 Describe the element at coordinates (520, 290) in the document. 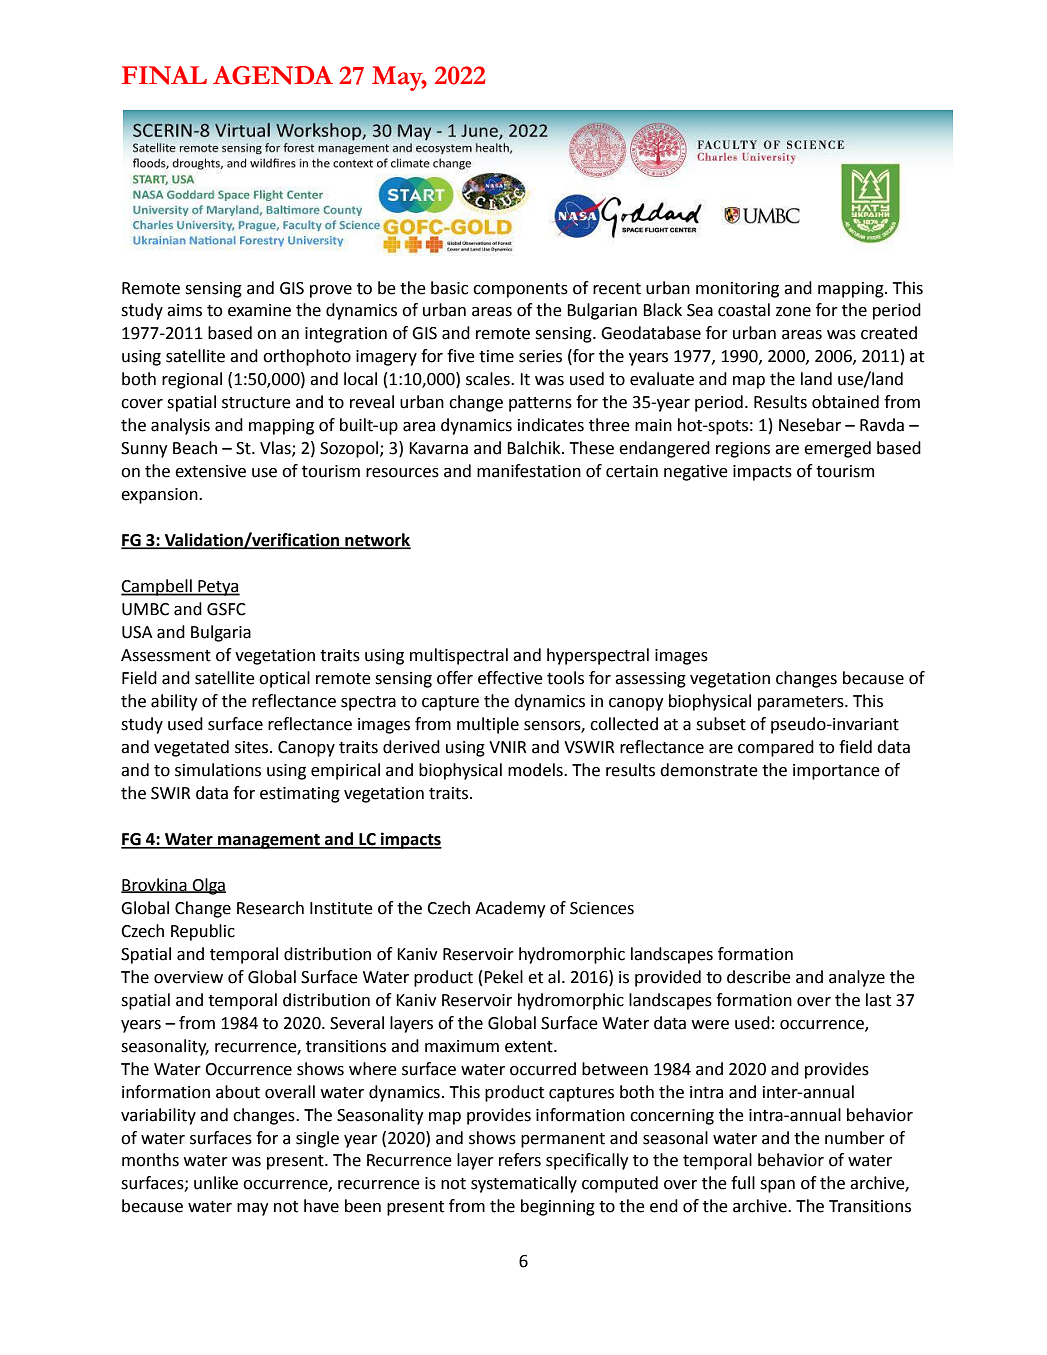

I see `components` at that location.
